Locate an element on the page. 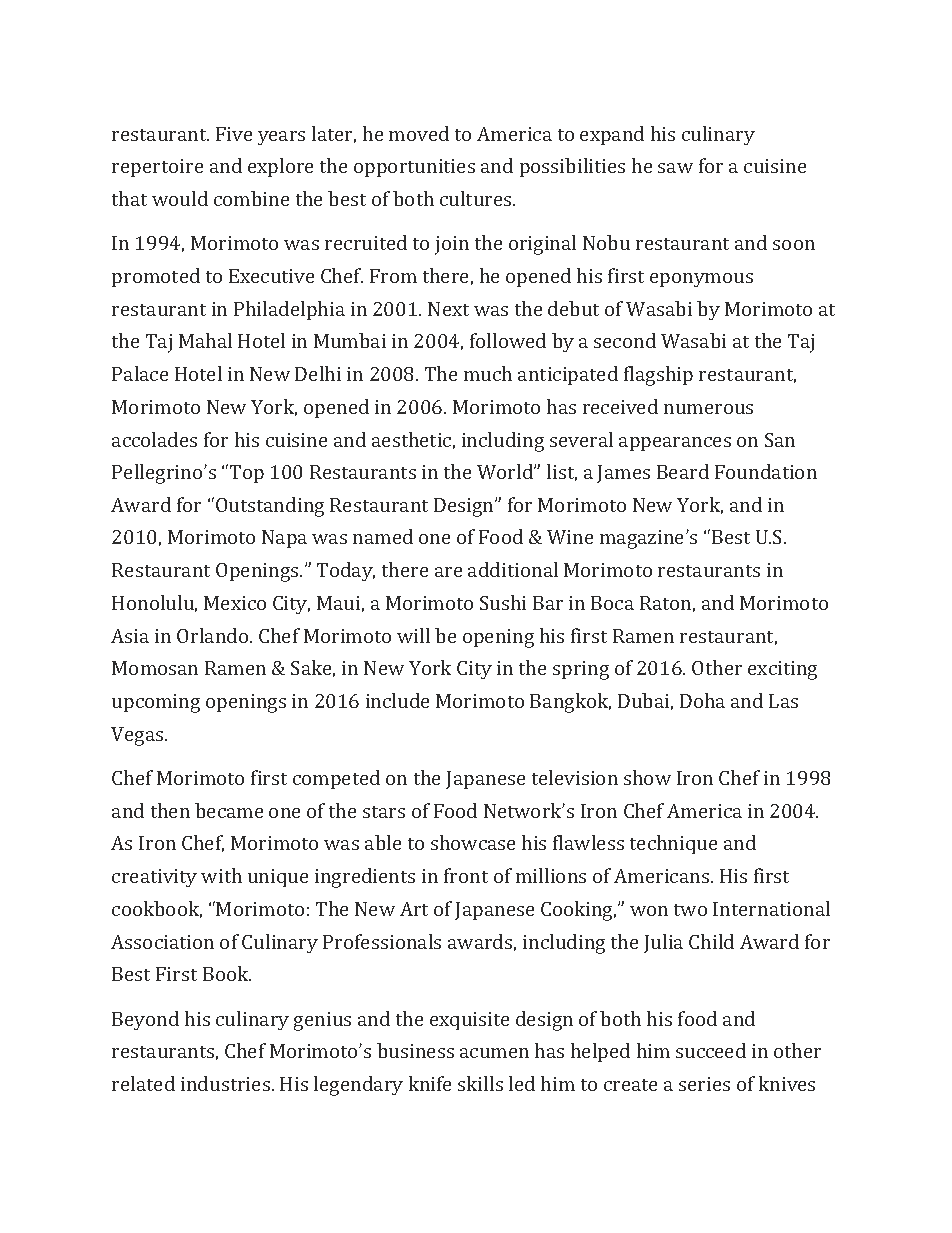 The height and width of the document is (1233, 952). Doha is located at coordinates (702, 700).
